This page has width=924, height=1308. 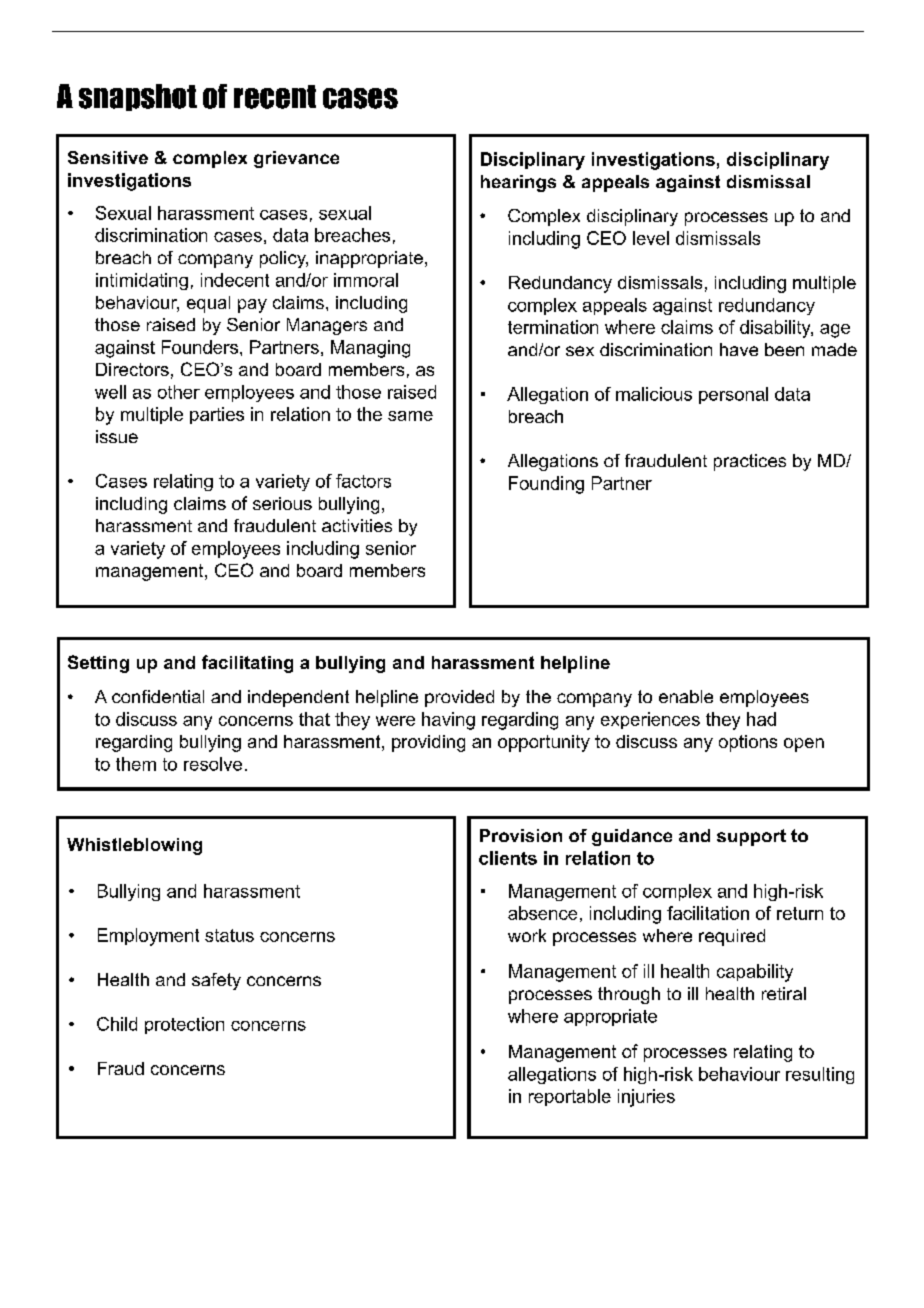 I want to click on facilitating, so click(x=247, y=664).
